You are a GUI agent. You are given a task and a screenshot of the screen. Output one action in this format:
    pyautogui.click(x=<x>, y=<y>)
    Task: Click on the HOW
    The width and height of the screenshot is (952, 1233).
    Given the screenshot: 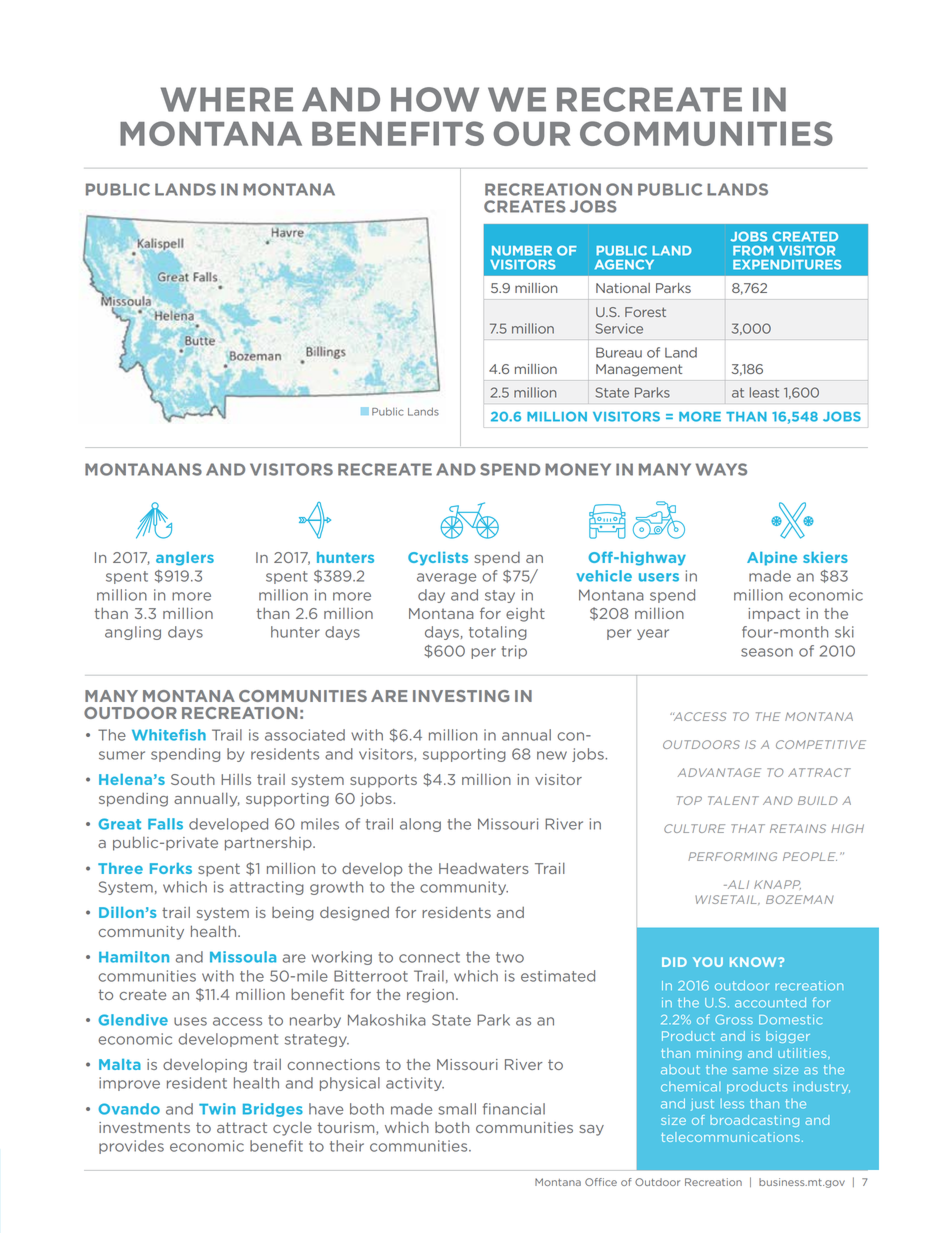 What is the action you would take?
    pyautogui.click(x=435, y=99)
